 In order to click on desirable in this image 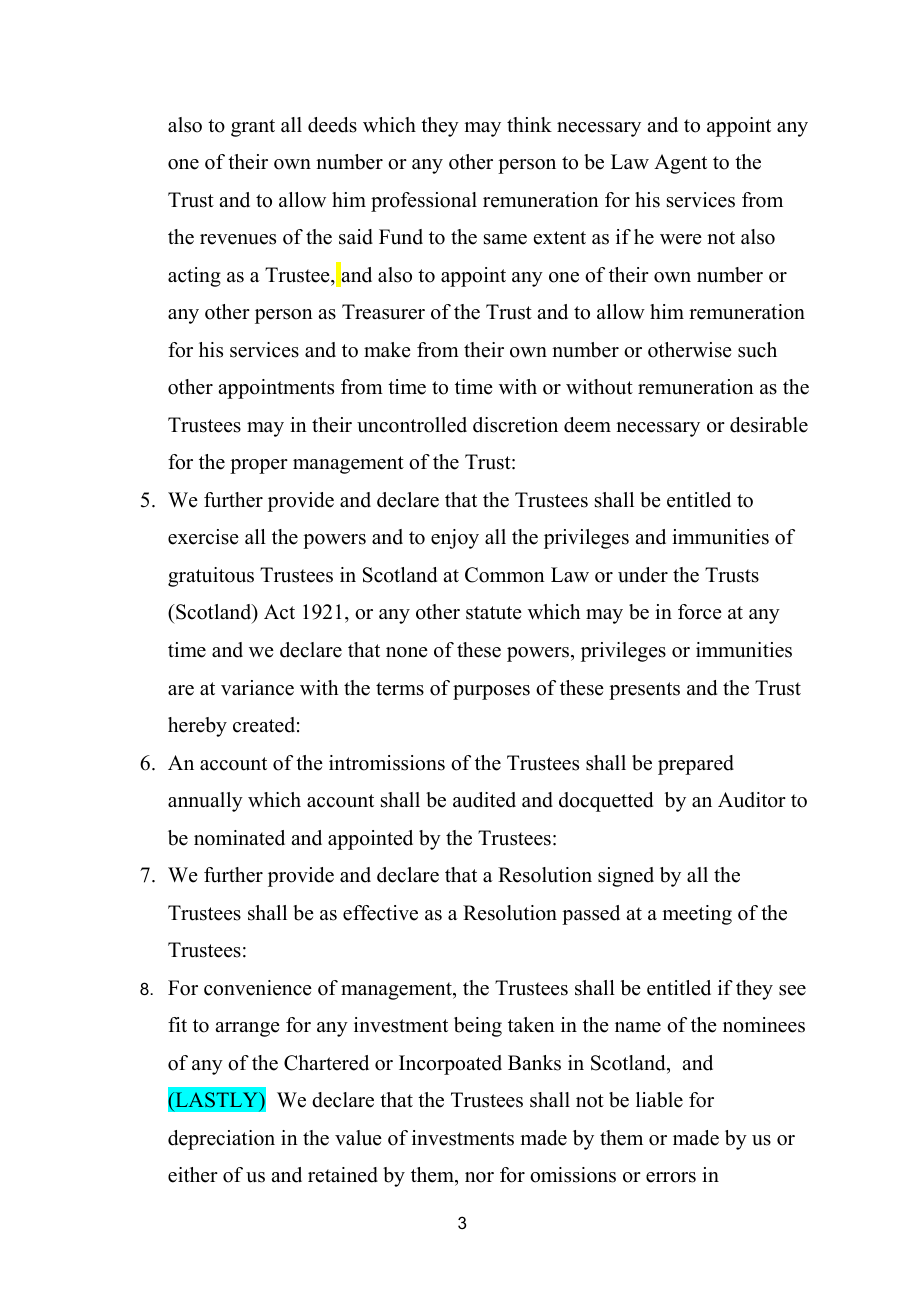, I will do `click(769, 425)`.
